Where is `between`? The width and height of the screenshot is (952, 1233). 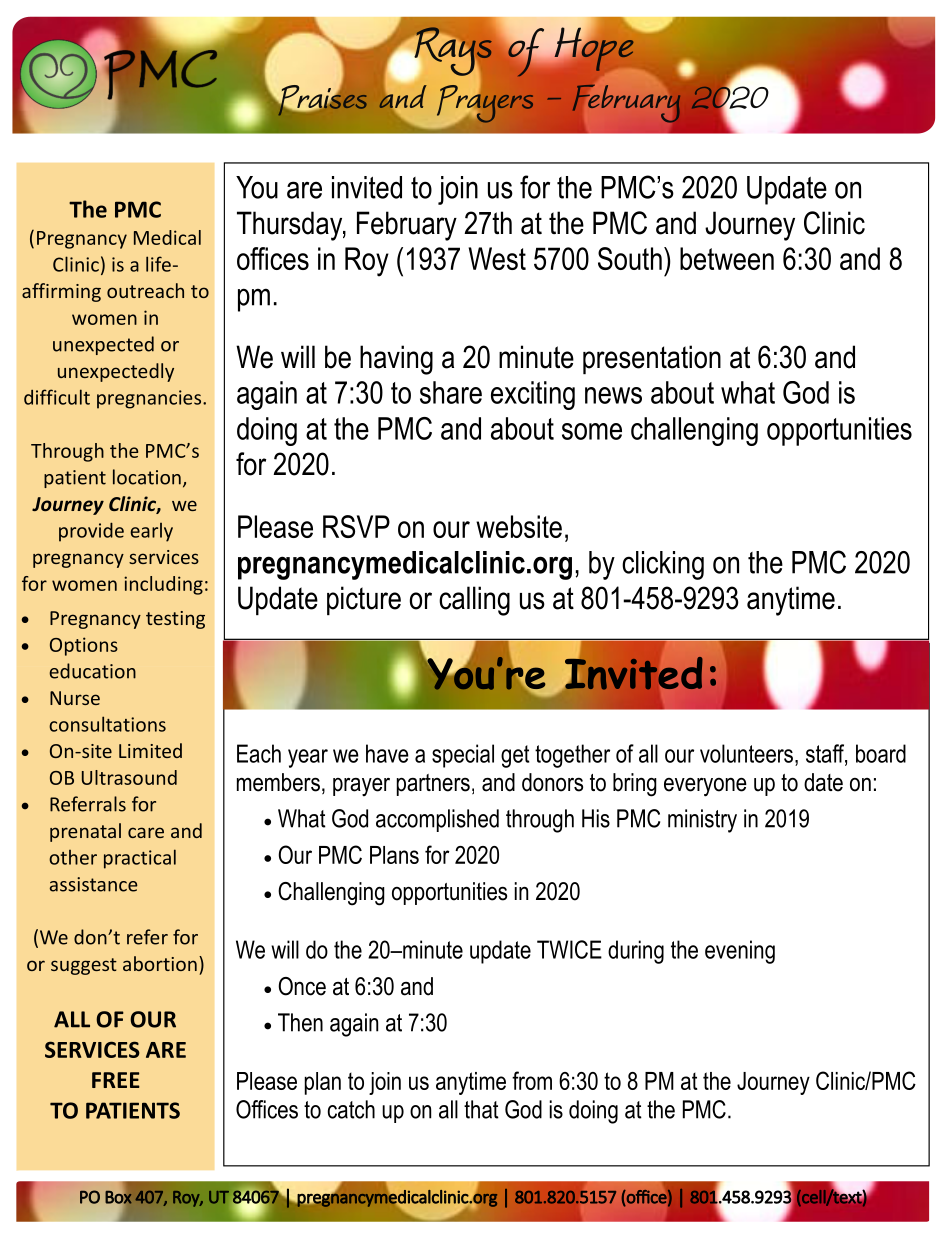 between is located at coordinates (727, 258).
